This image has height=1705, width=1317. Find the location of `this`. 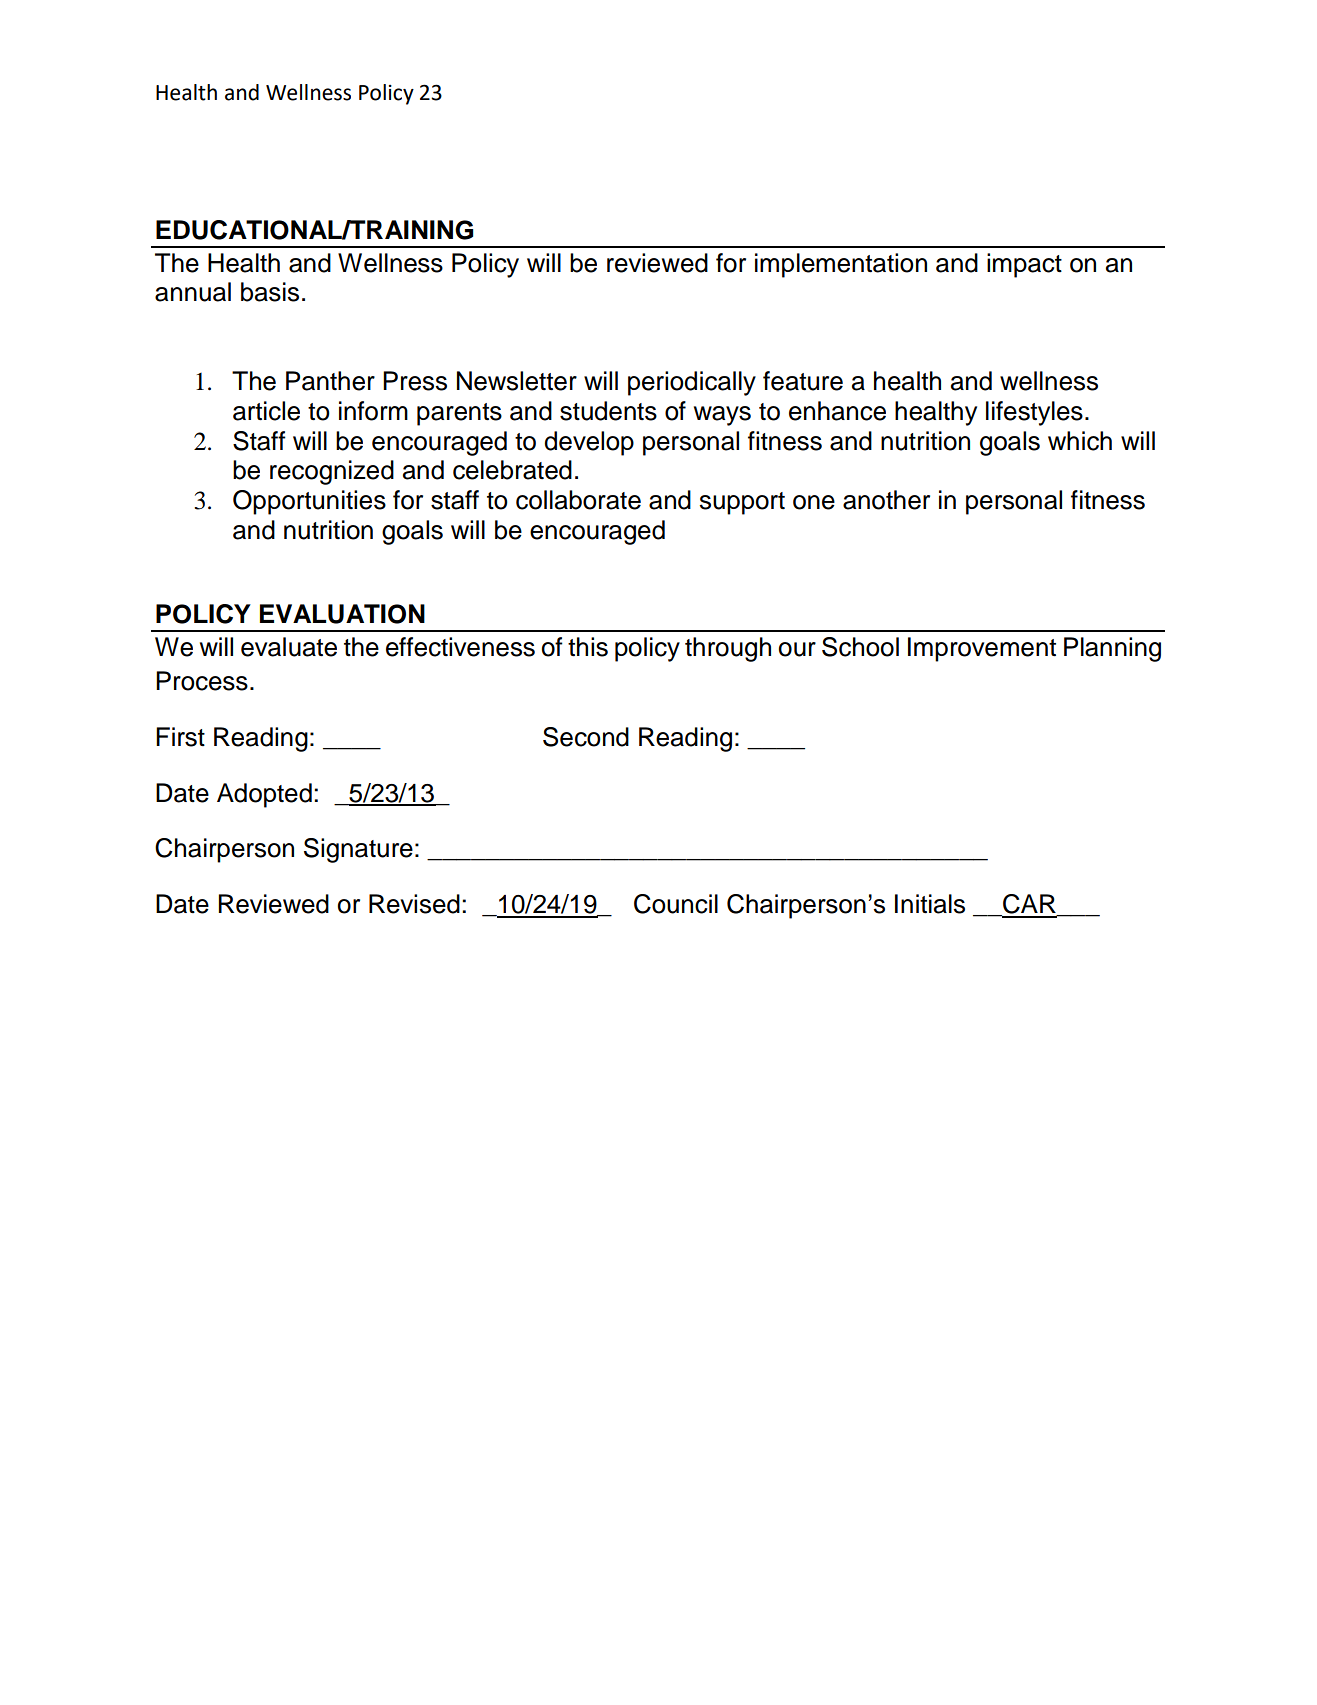

this is located at coordinates (588, 647).
